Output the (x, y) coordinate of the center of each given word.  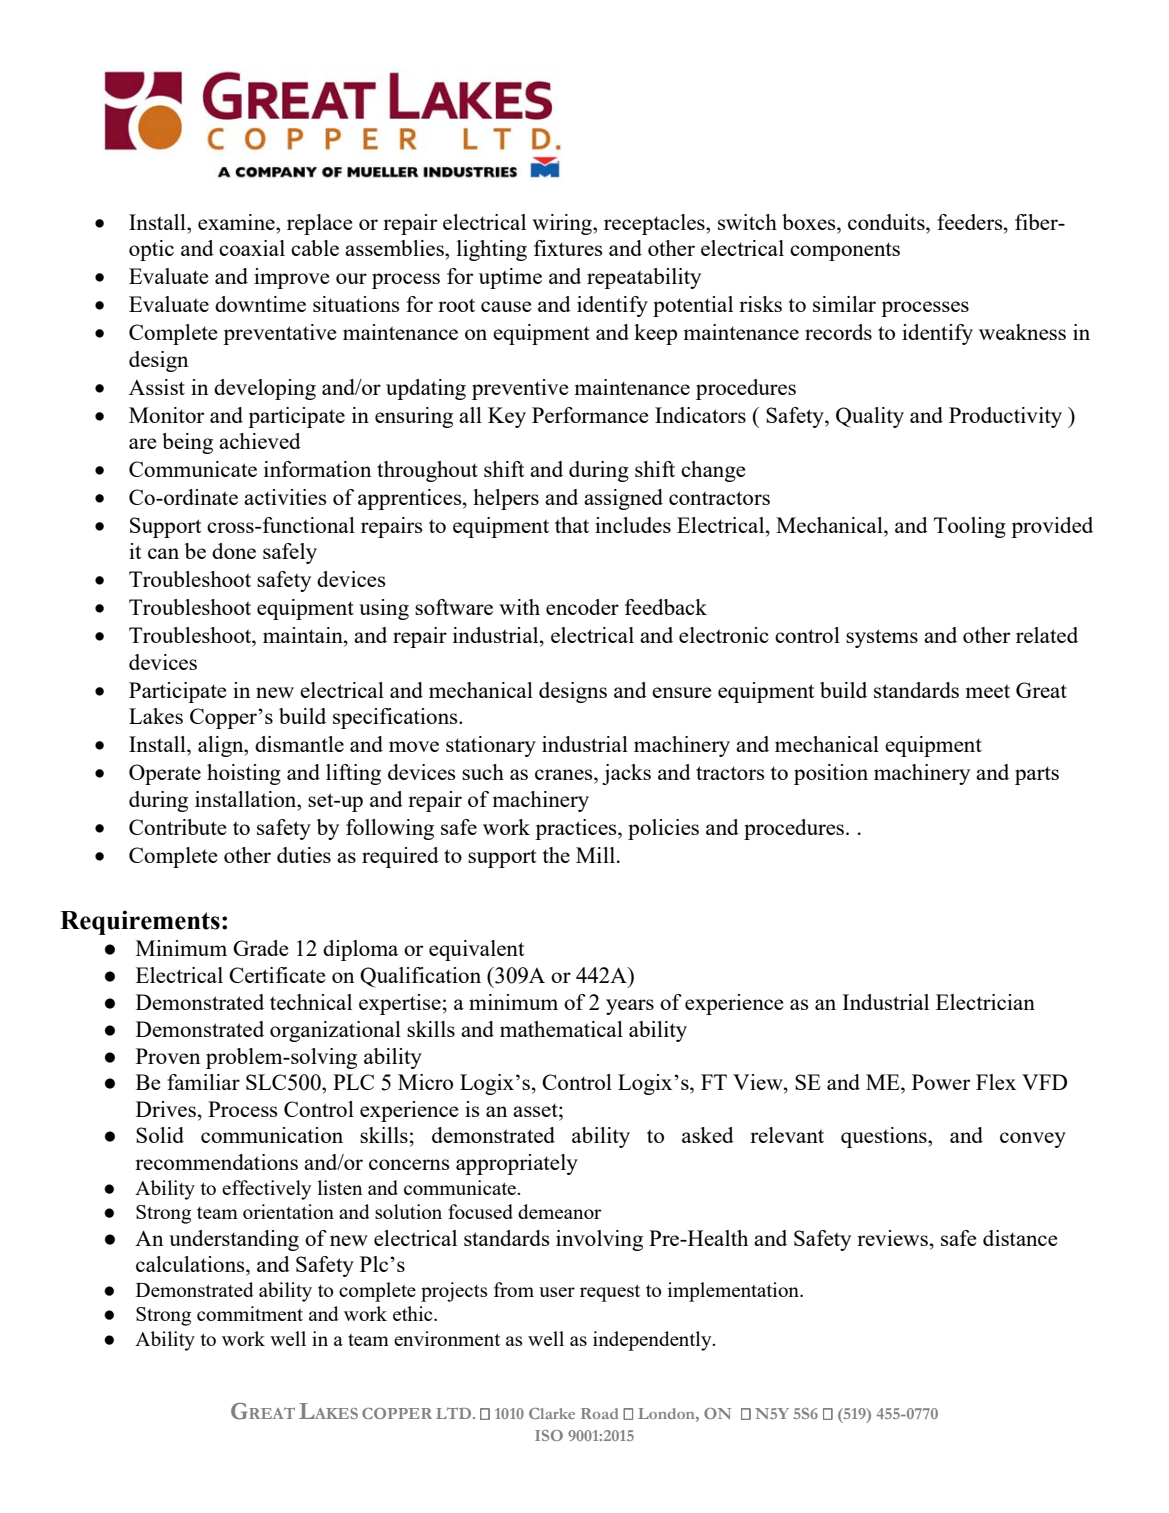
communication (272, 1135)
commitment (250, 1313)
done (234, 551)
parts (1037, 775)
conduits (887, 222)
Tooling (970, 527)
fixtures (568, 248)
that (572, 525)
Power (941, 1082)
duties (304, 855)
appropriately (517, 1164)
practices (577, 829)
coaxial (252, 248)
